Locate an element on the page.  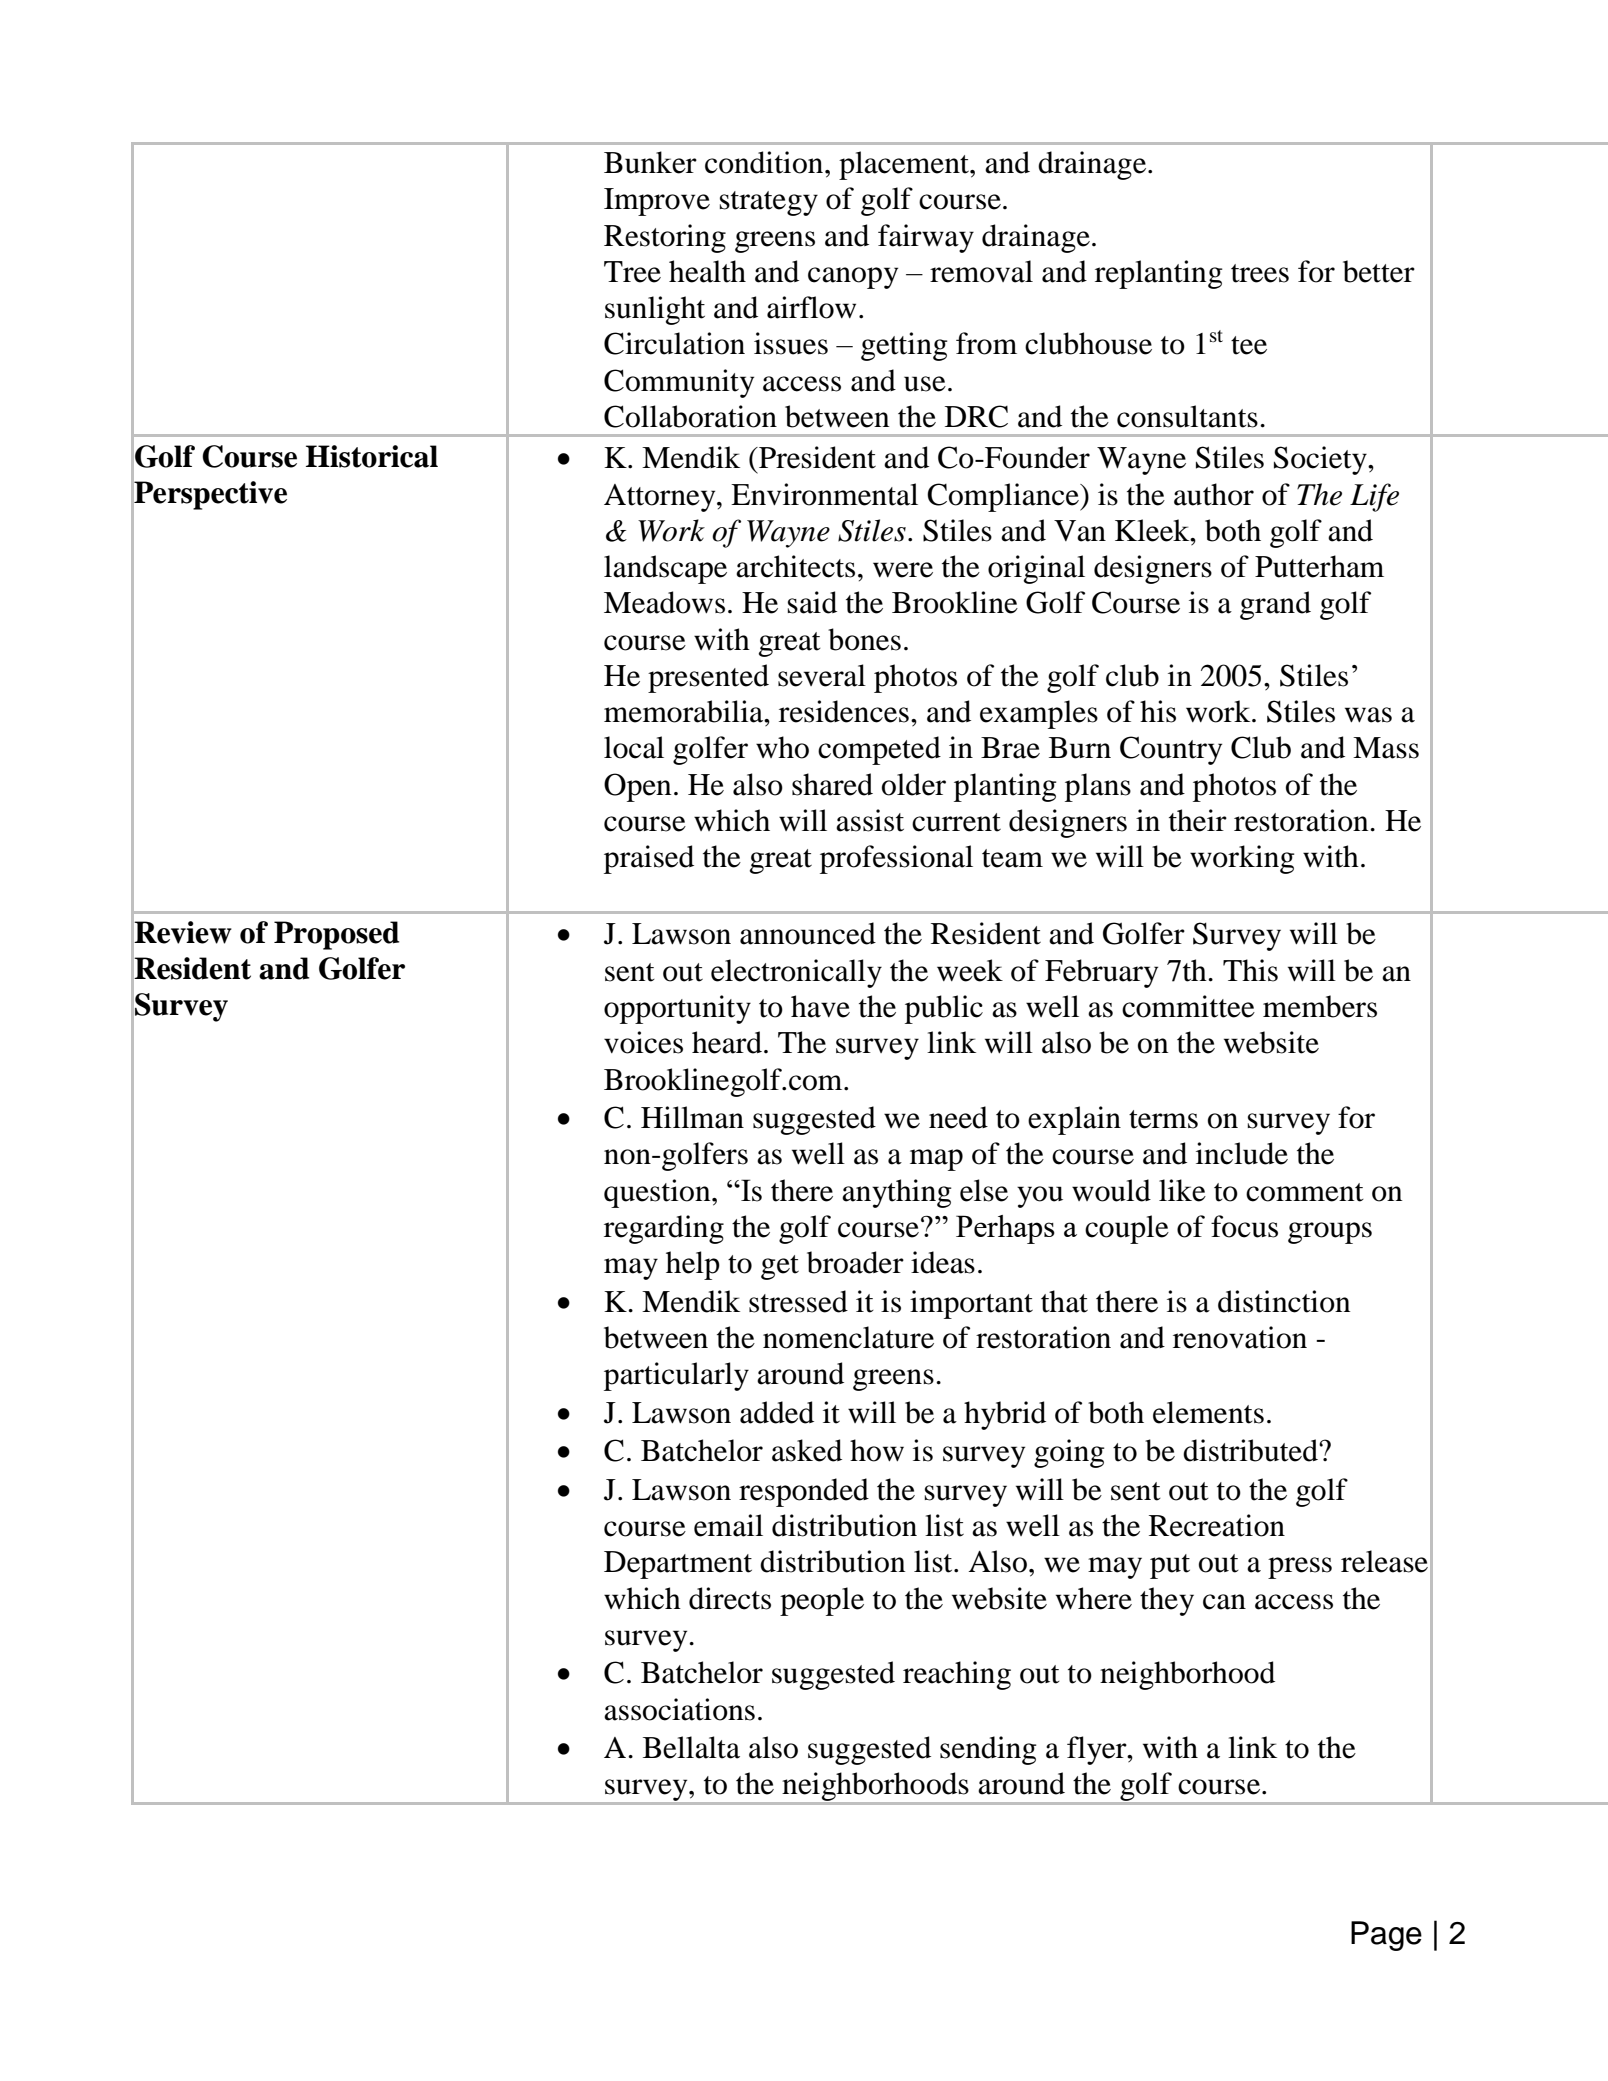
their is located at coordinates (1198, 820).
